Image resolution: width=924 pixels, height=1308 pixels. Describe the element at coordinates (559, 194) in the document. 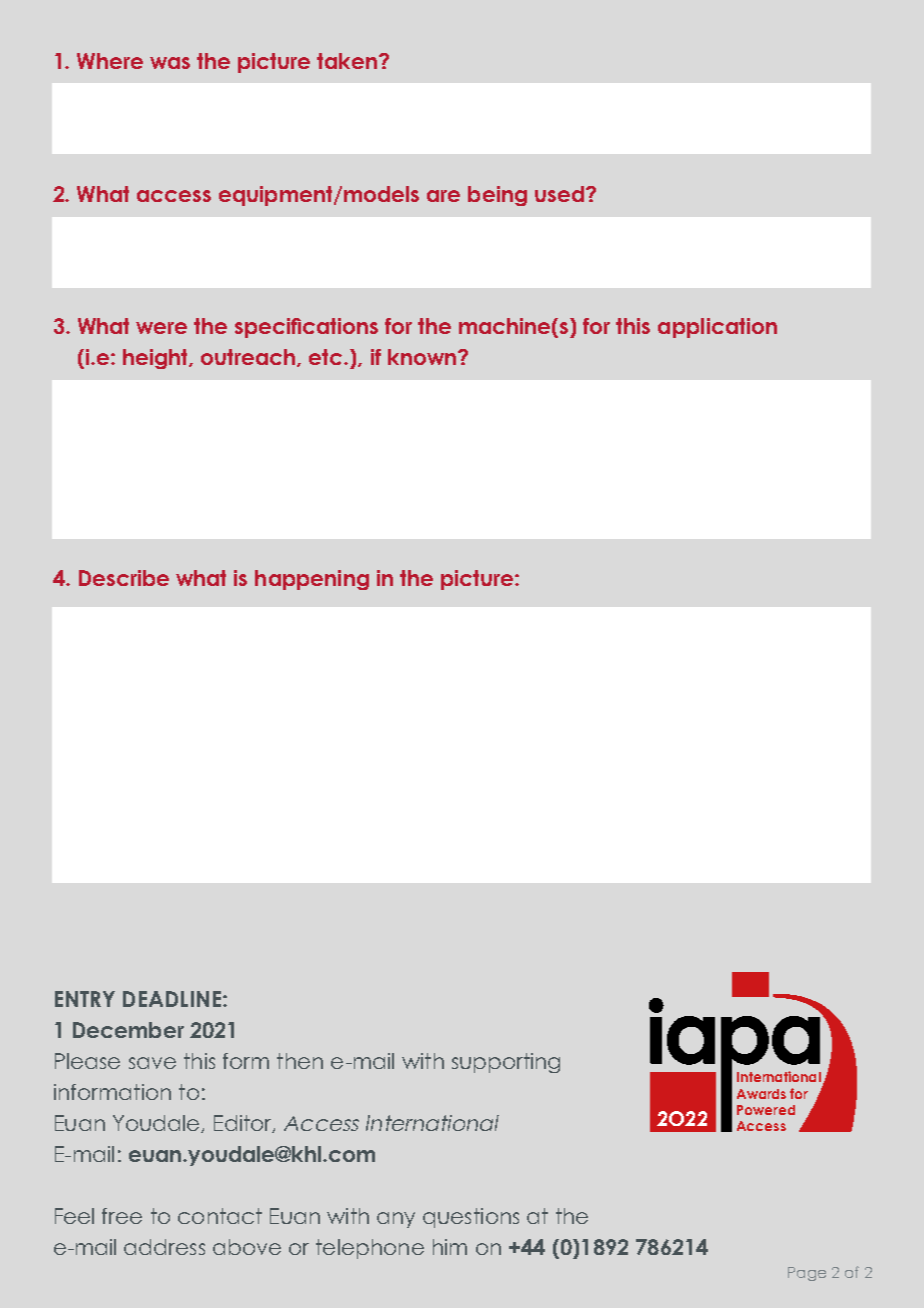

I see `used` at that location.
